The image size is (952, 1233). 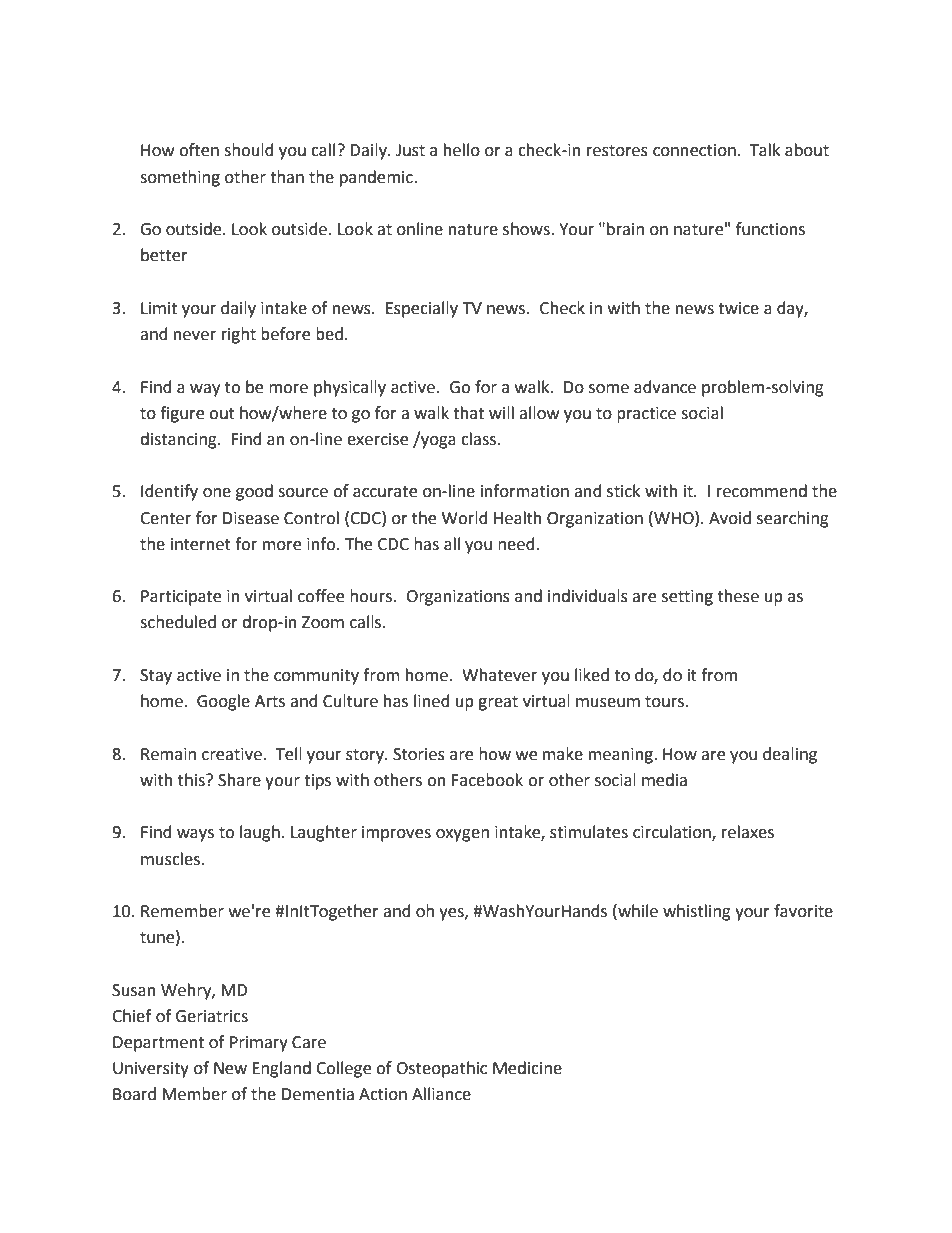 What do you see at coordinates (199, 150) in the page?
I see `often` at bounding box center [199, 150].
